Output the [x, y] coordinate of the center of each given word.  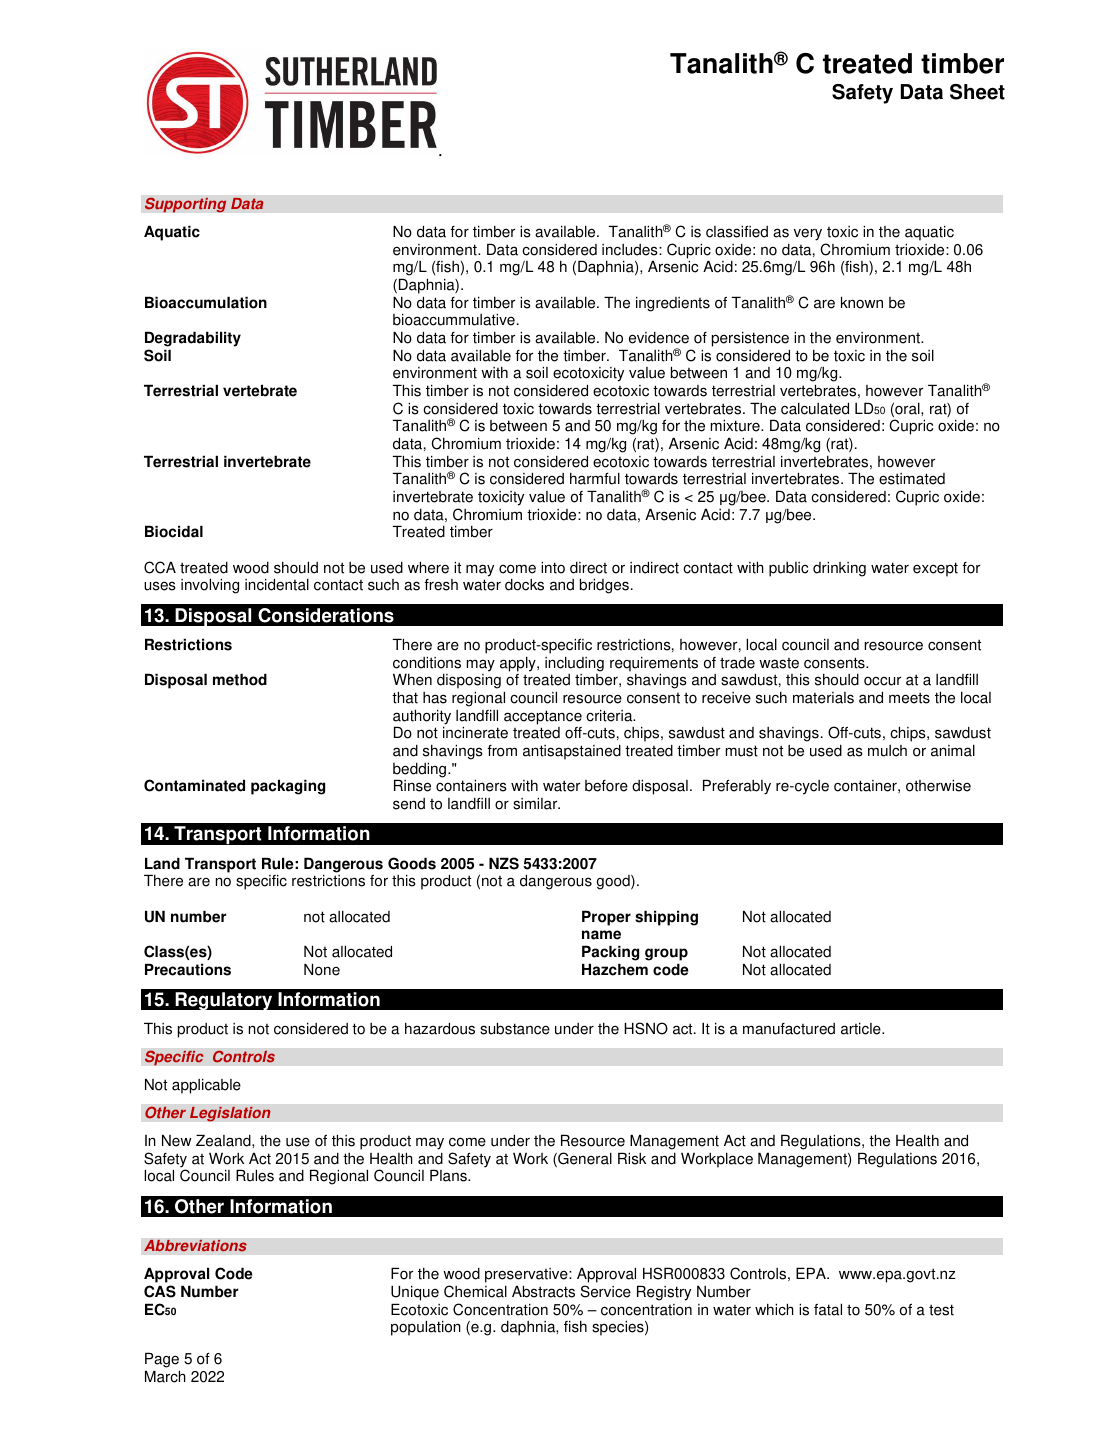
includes [631, 250]
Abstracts [543, 1291]
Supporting [186, 205]
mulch [887, 751]
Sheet [977, 92]
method [240, 679]
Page [162, 1360]
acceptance [543, 717]
